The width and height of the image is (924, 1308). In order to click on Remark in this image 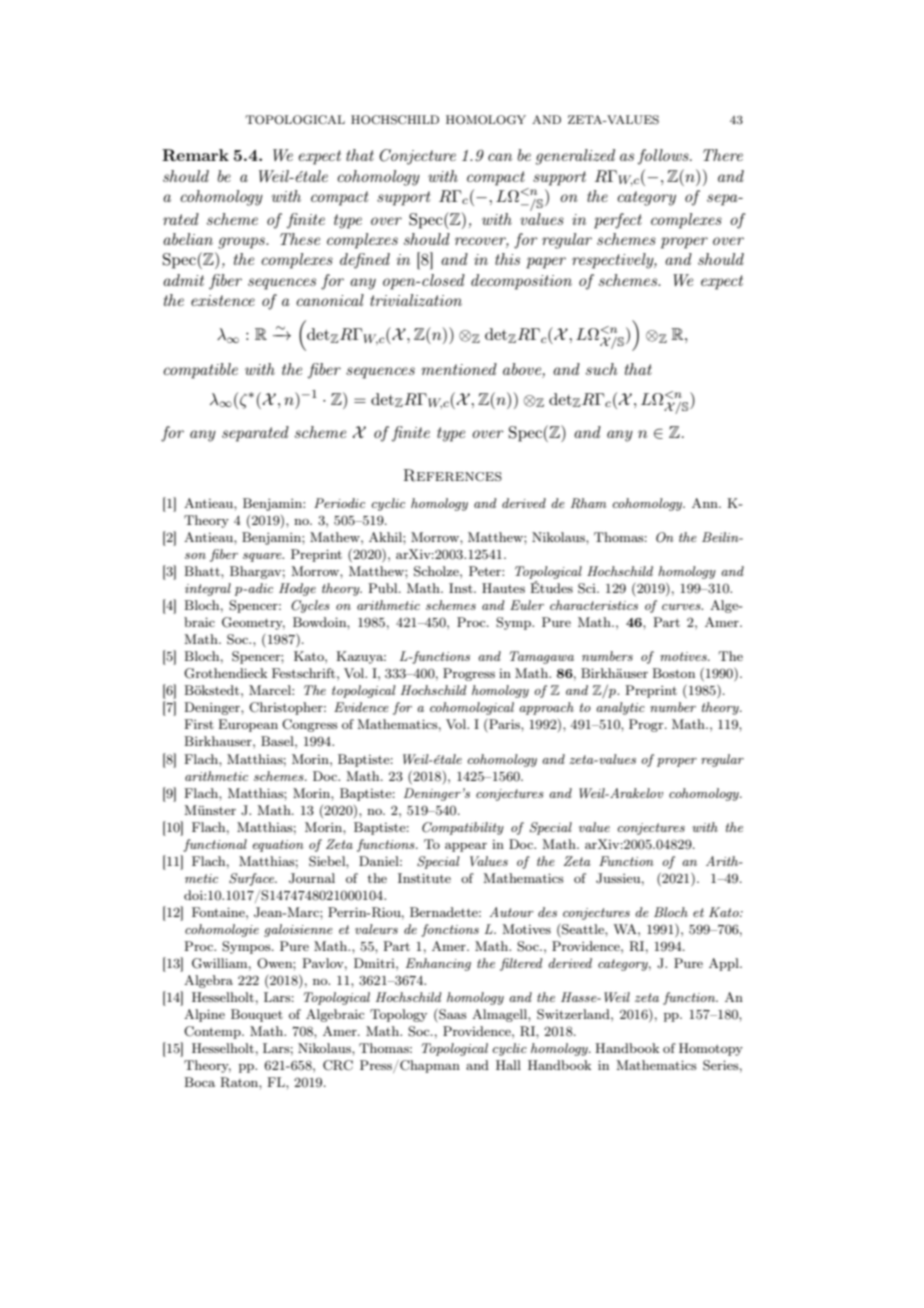, I will do `click(195, 155)`.
